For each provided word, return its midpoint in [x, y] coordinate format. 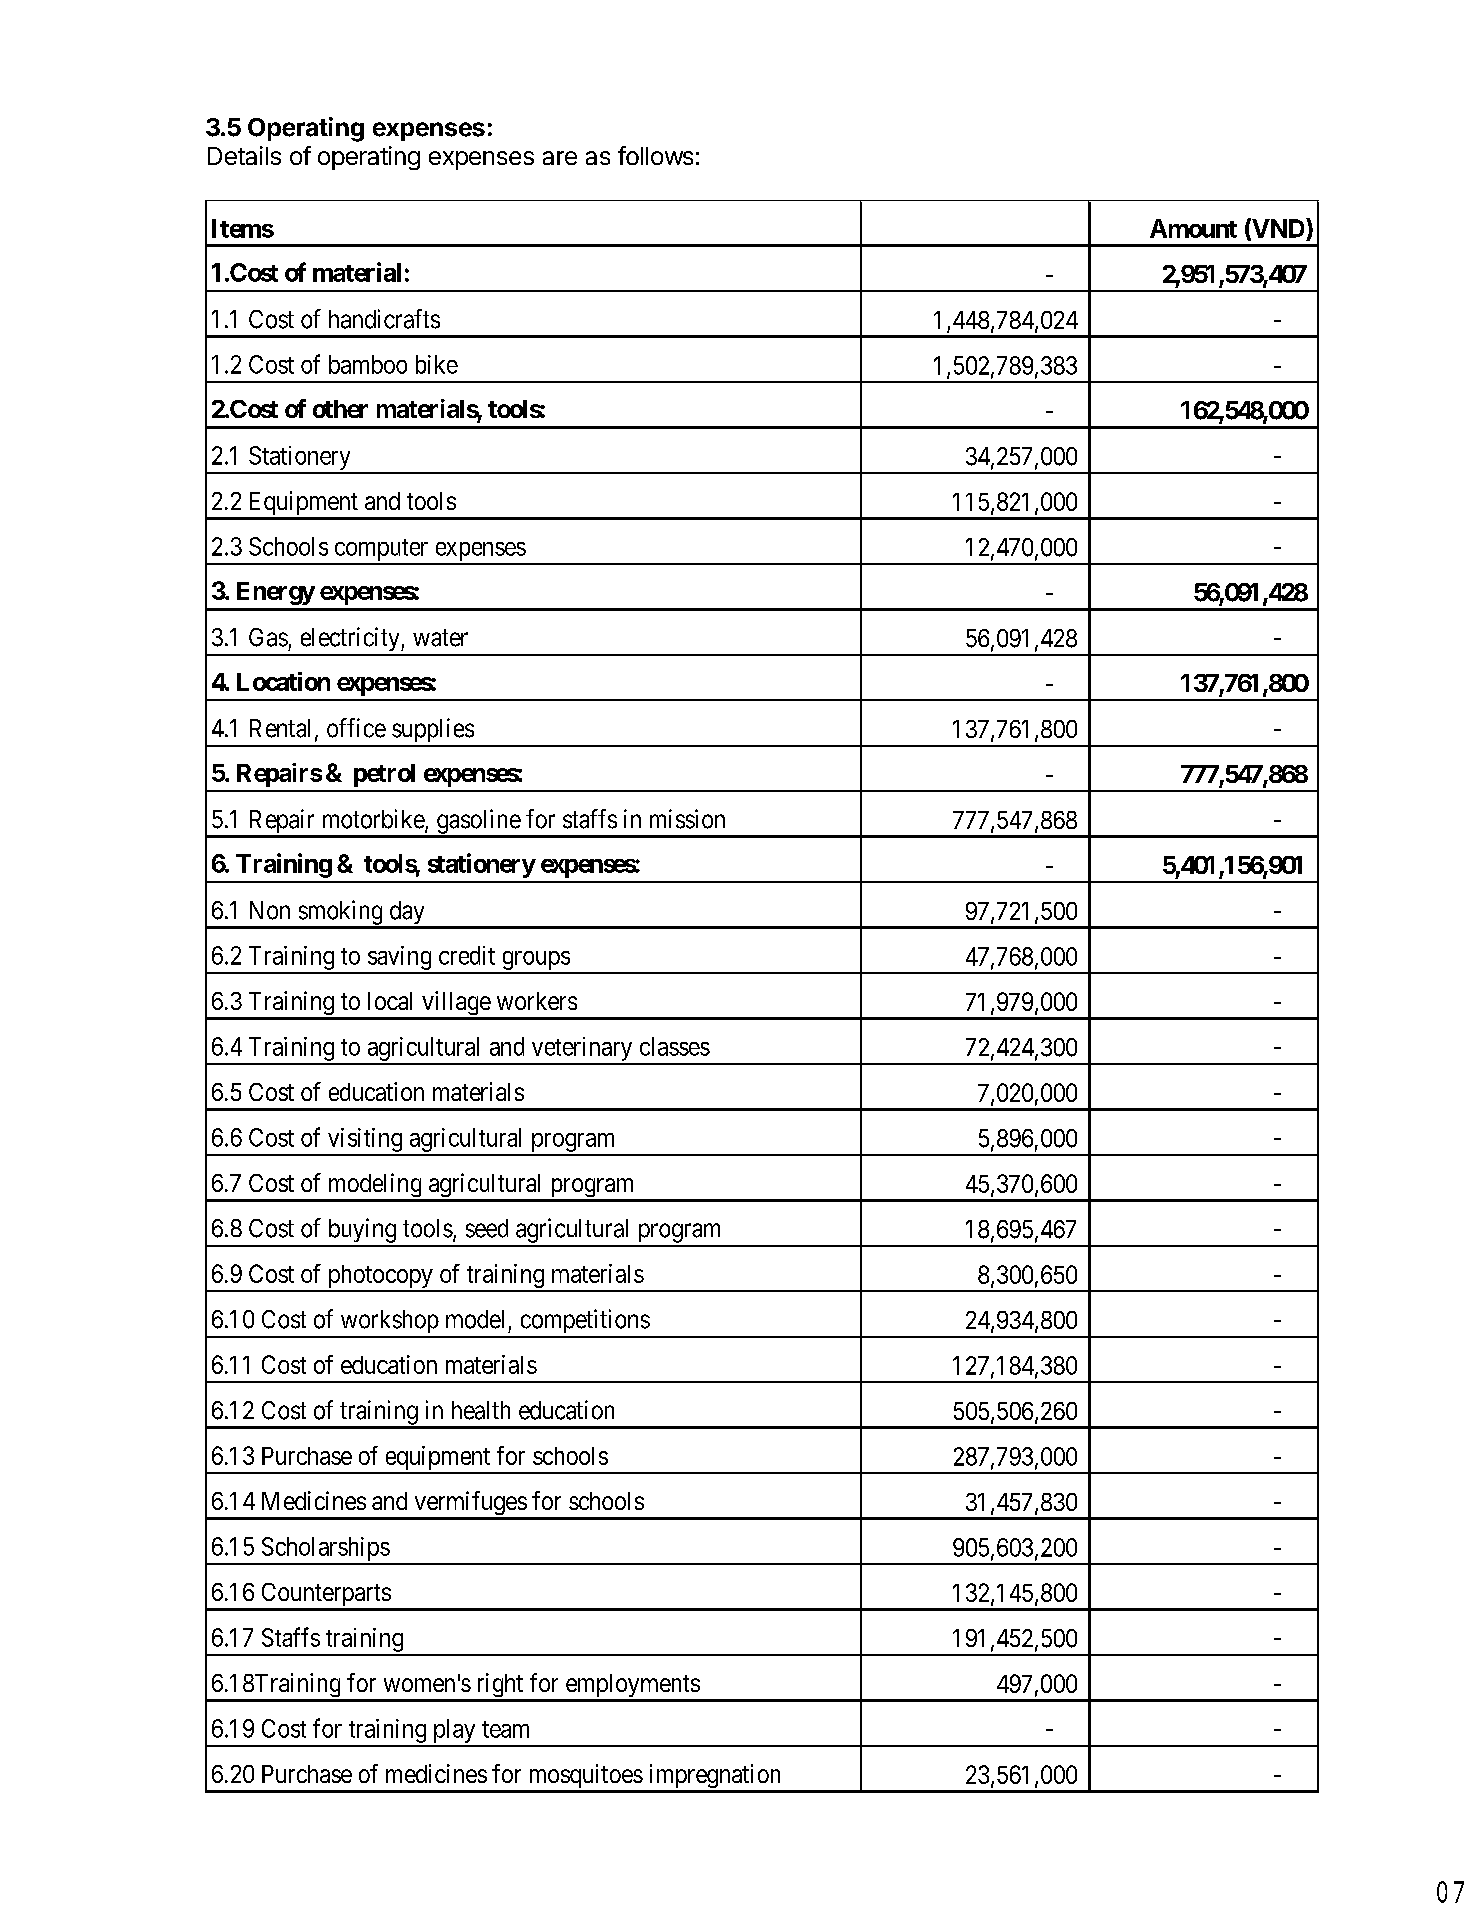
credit [467, 955]
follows [655, 155]
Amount [1193, 228]
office [356, 728]
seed [487, 1228]
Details [244, 155]
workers [537, 1001]
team [505, 1729]
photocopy [380, 1278]
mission [687, 819]
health [481, 1410]
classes [675, 1046]
